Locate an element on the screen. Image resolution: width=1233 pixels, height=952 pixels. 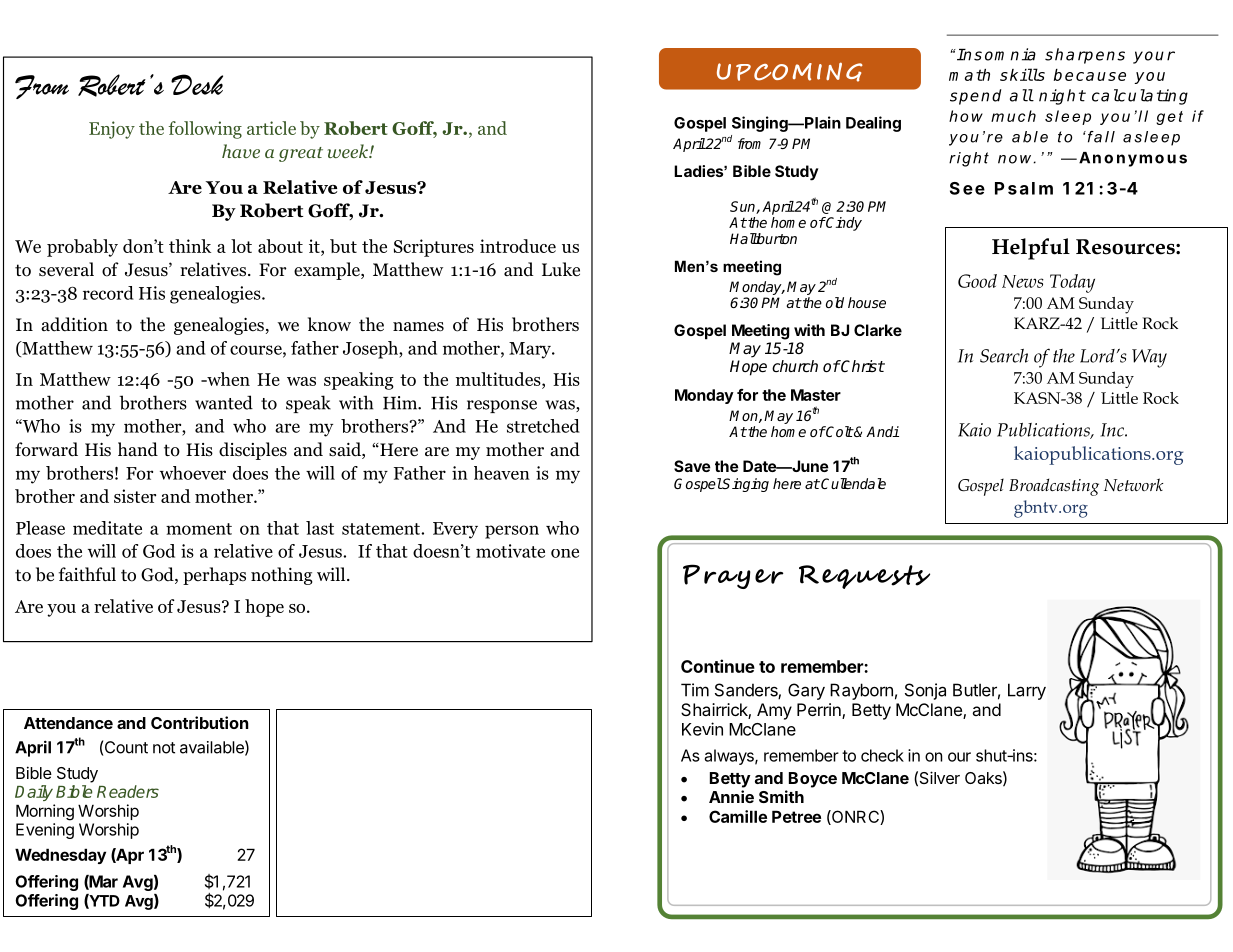
Dealing is located at coordinates (873, 124).
